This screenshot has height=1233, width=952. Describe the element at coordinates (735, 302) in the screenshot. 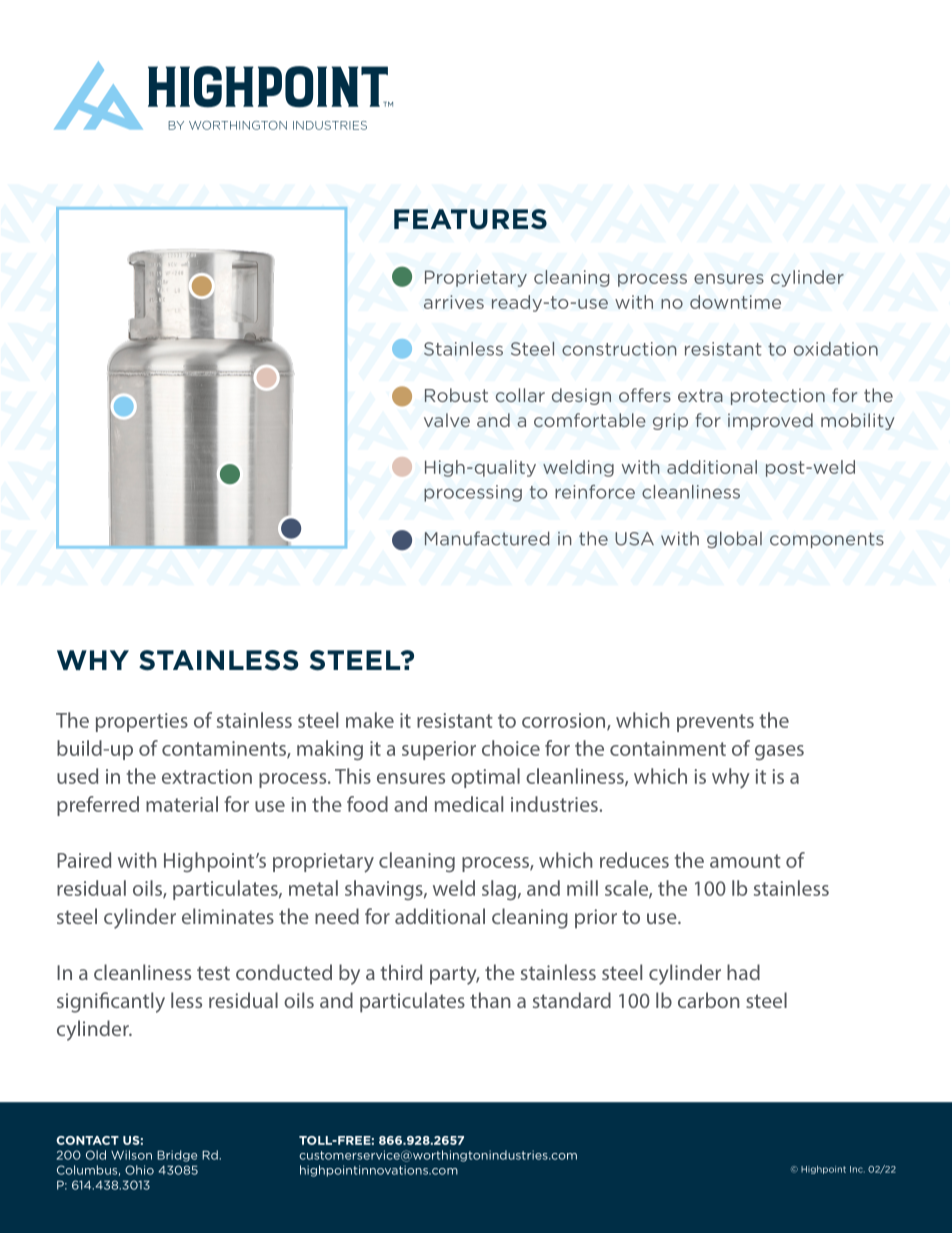

I see `downtime` at that location.
